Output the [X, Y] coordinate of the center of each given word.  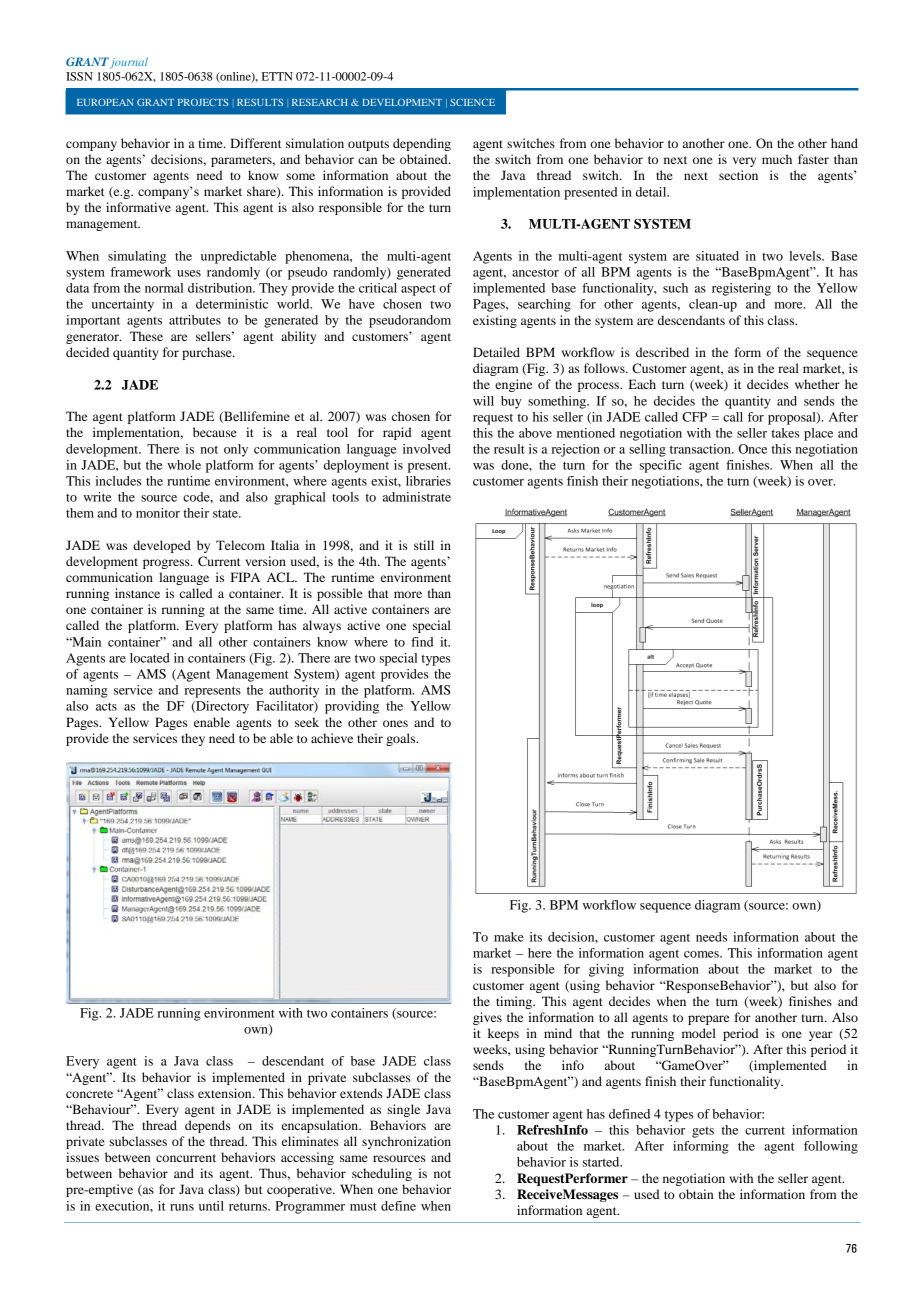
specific [661, 466]
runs [182, 1207]
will [483, 401]
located [150, 658]
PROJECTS [203, 102]
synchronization [406, 1142]
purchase [208, 353]
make [509, 937]
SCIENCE [472, 102]
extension [226, 1093]
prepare [708, 1020]
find [422, 642]
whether [817, 384]
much [777, 159]
